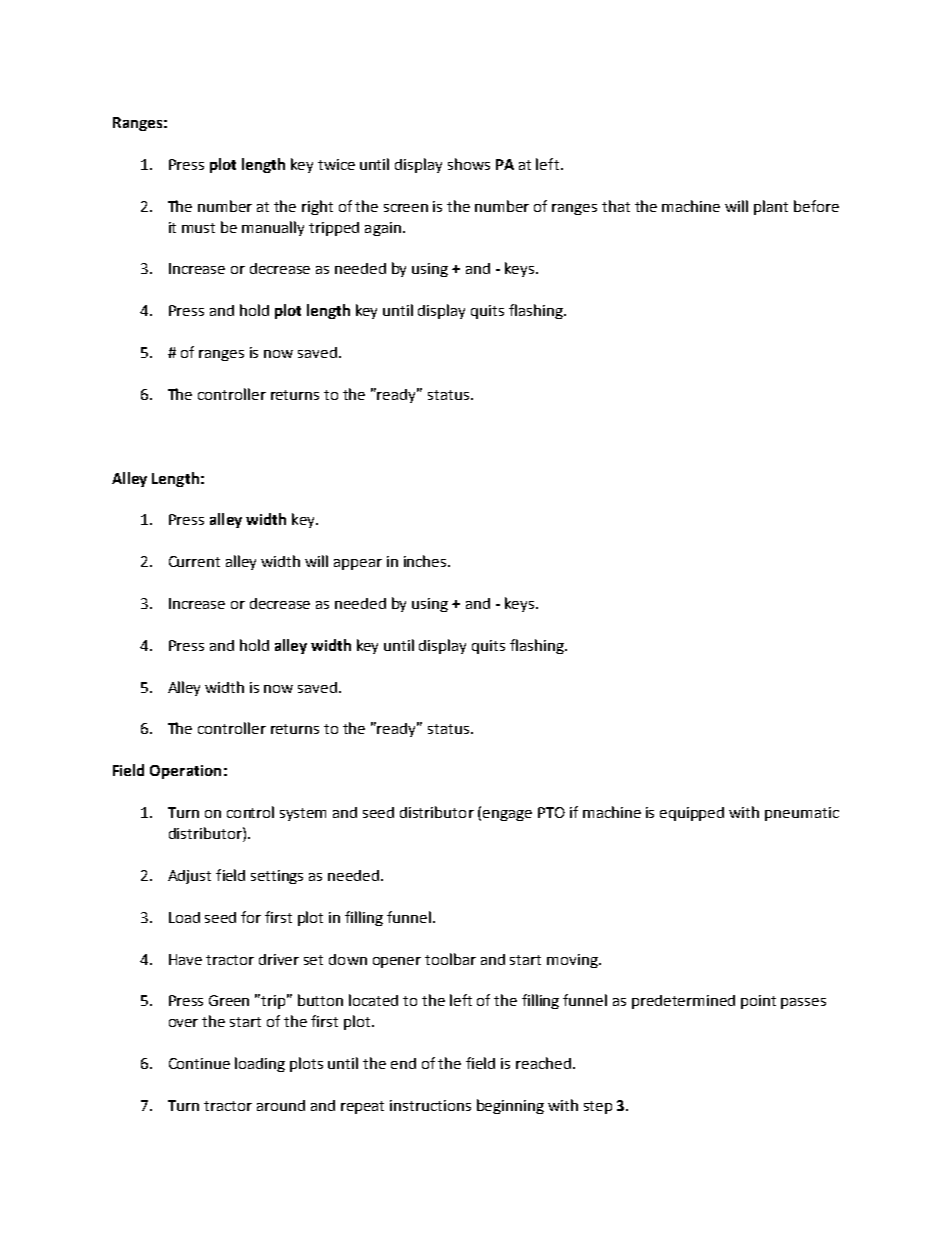 The width and height of the screenshot is (952, 1233). I want to click on inches, so click(426, 561).
